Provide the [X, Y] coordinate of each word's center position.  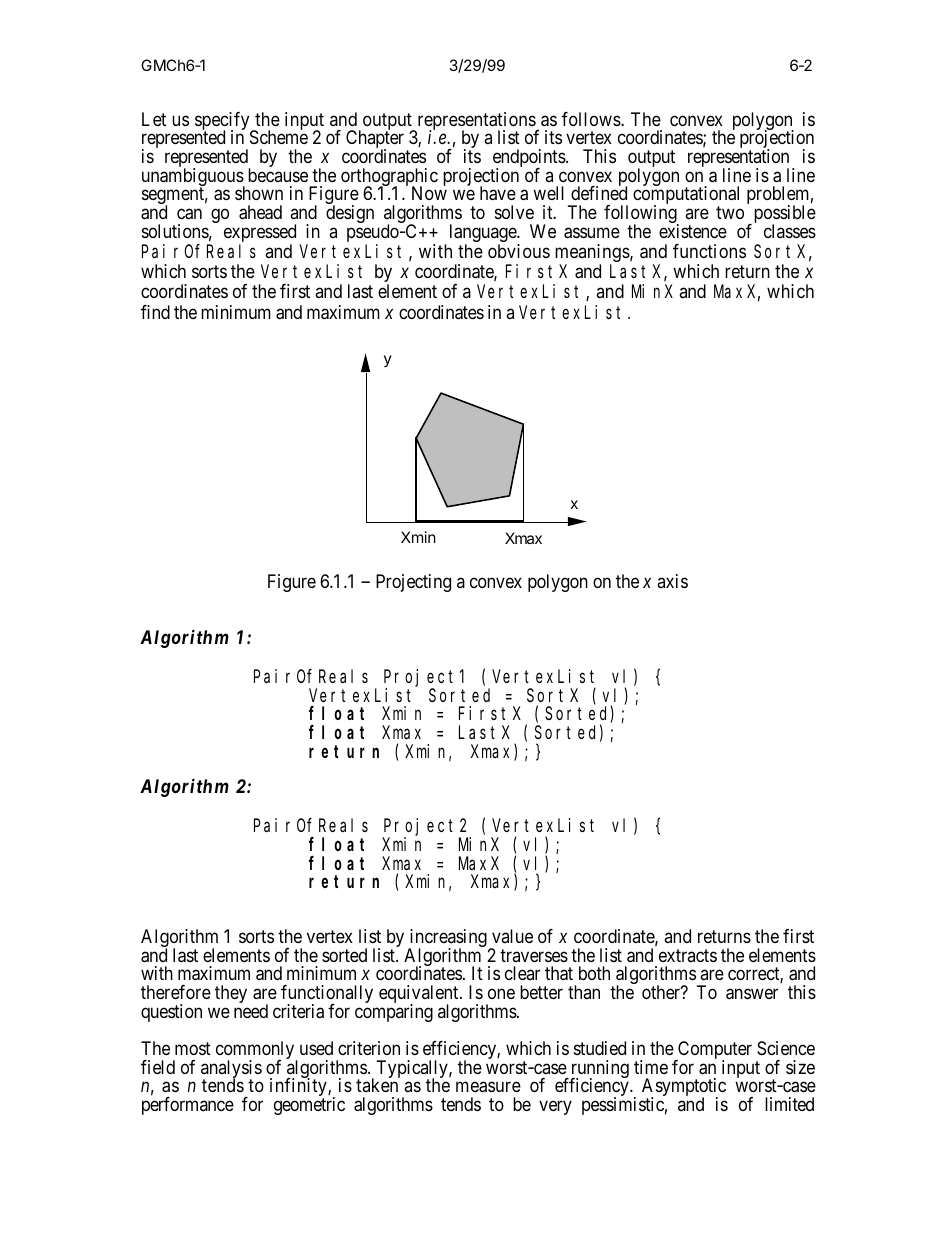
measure [488, 1087]
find [155, 312]
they [231, 994]
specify [223, 122]
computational [686, 196]
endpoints [529, 159]
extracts [688, 955]
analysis [231, 1070]
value [512, 936]
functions [709, 251]
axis [672, 581]
